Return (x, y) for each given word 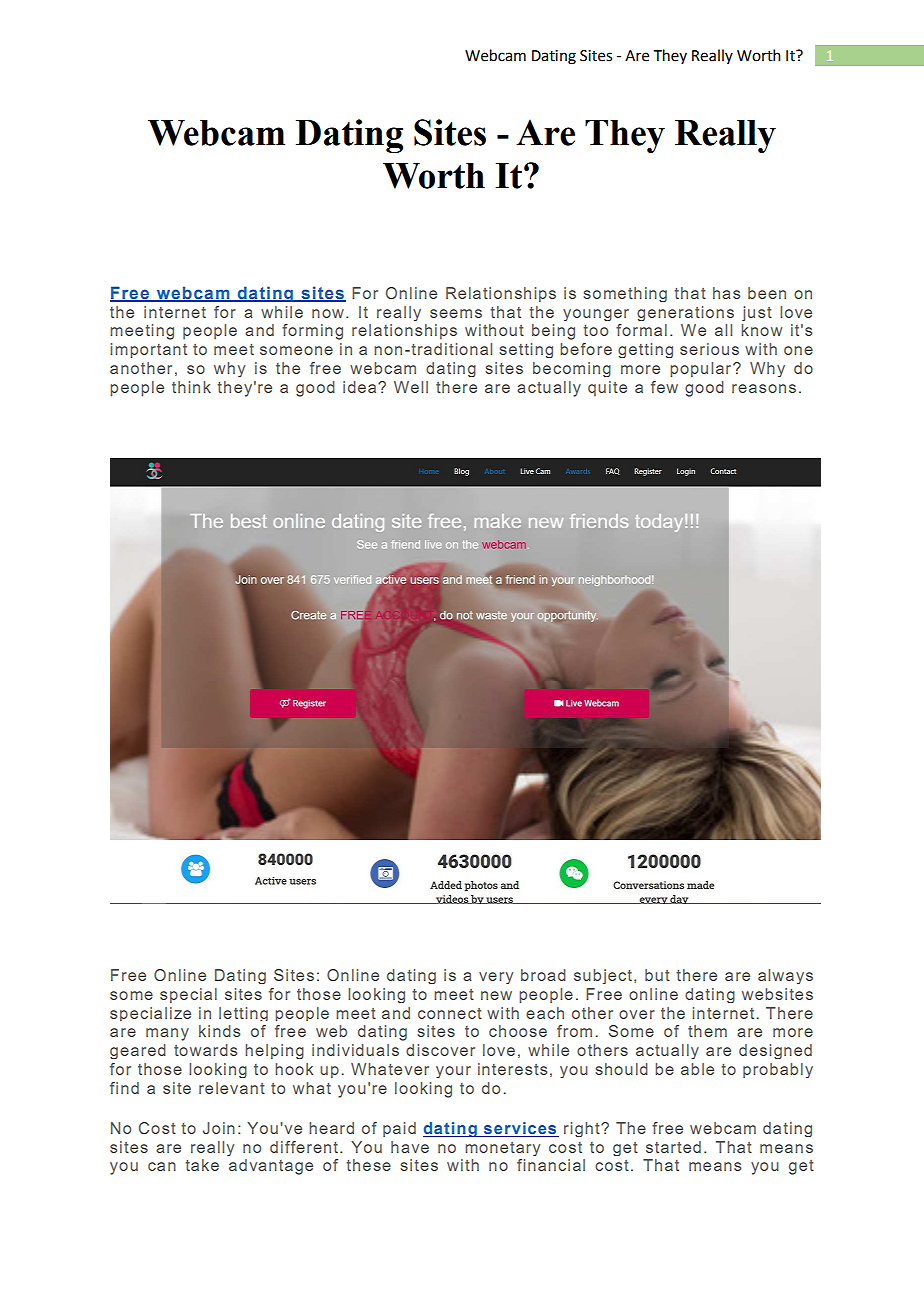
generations (685, 313)
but (657, 975)
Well (411, 387)
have (410, 1147)
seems (456, 313)
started (673, 1147)
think (191, 387)
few (664, 387)
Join (219, 1128)
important (148, 350)
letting (243, 1014)
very (496, 978)
